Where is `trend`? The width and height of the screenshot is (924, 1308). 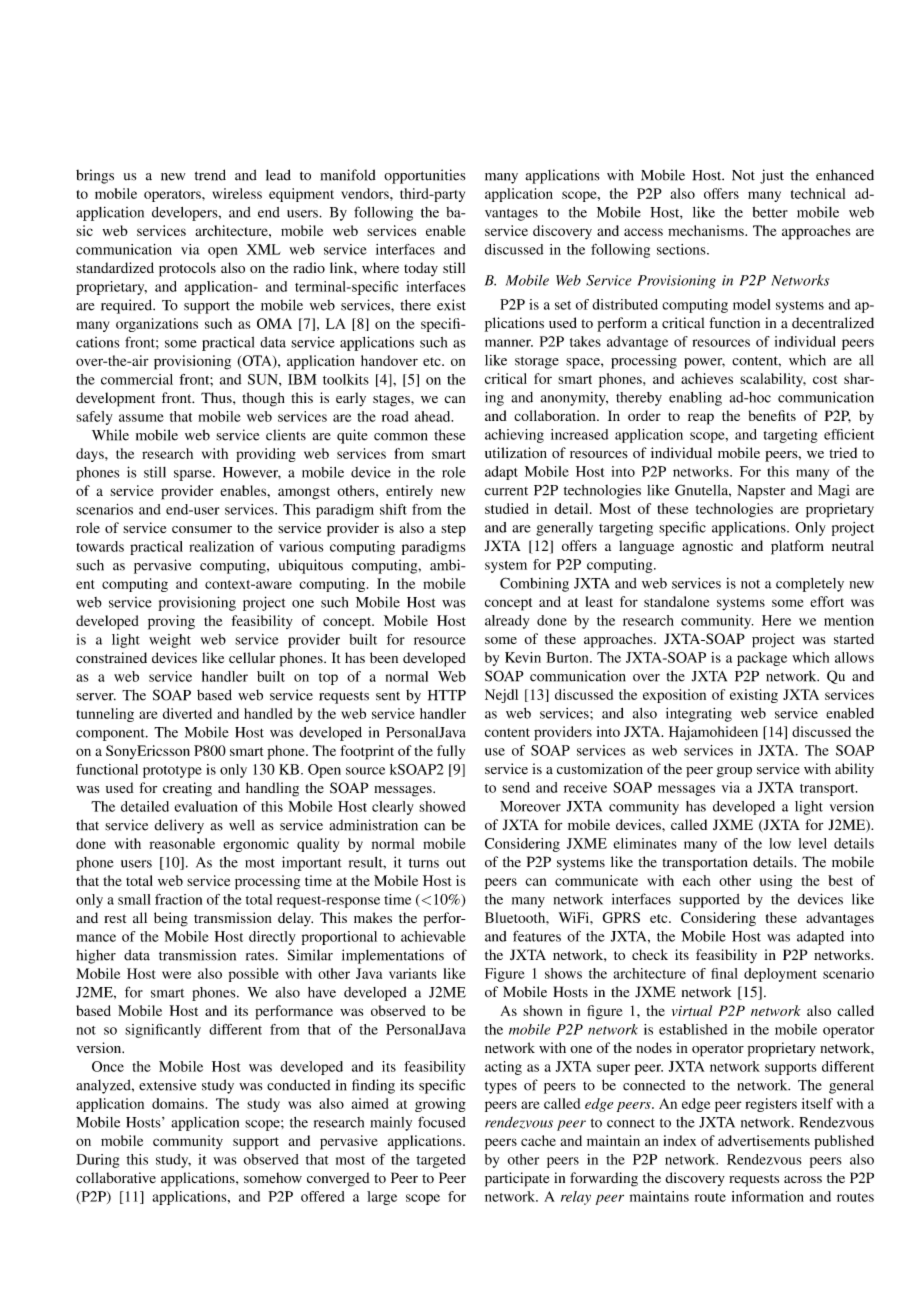 trend is located at coordinates (210, 175).
